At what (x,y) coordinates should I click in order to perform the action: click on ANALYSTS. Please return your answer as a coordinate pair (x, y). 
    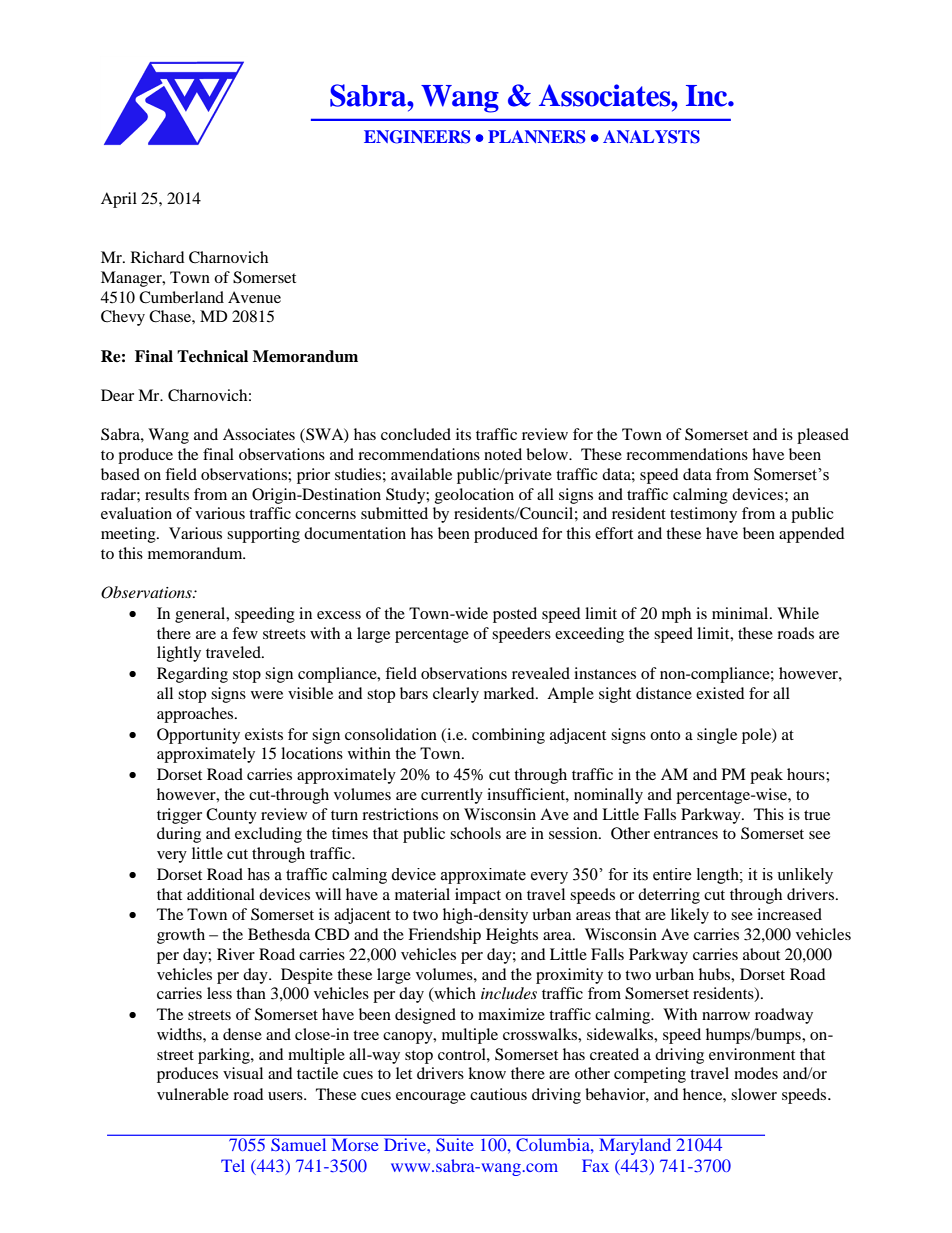
    Looking at the image, I should click on (651, 137).
